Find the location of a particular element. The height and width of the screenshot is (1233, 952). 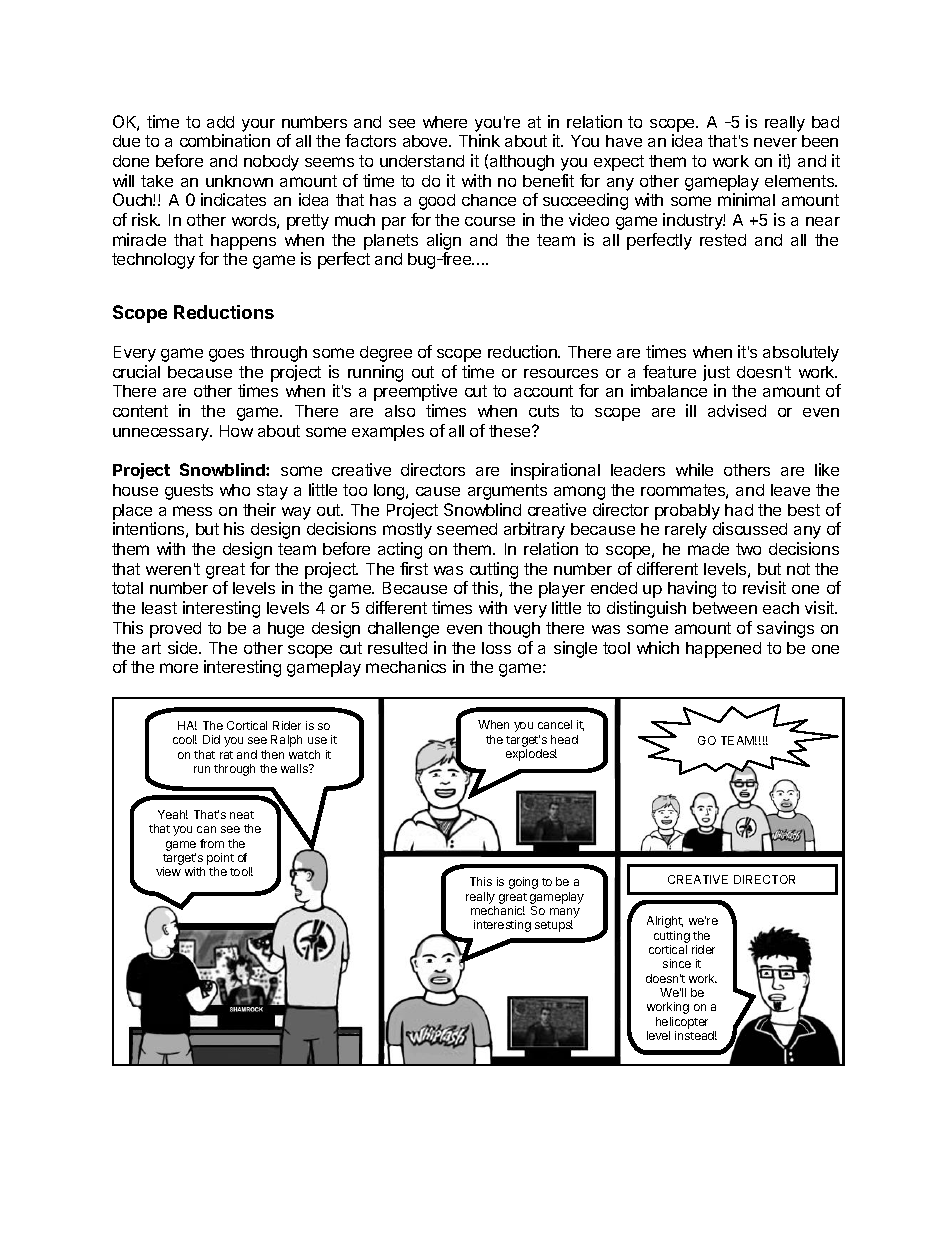

happened is located at coordinates (723, 650).
